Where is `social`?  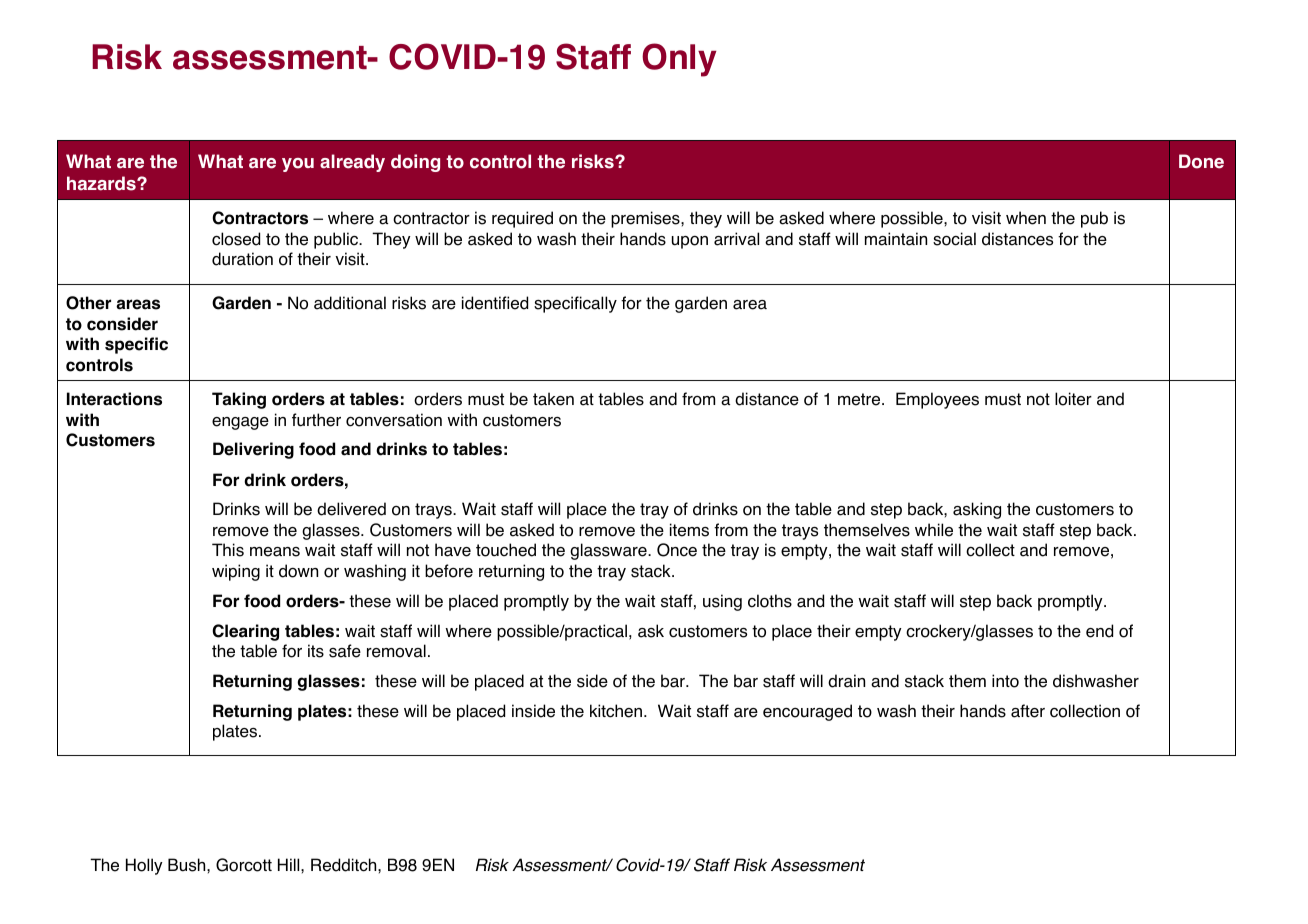 social is located at coordinates (954, 239).
